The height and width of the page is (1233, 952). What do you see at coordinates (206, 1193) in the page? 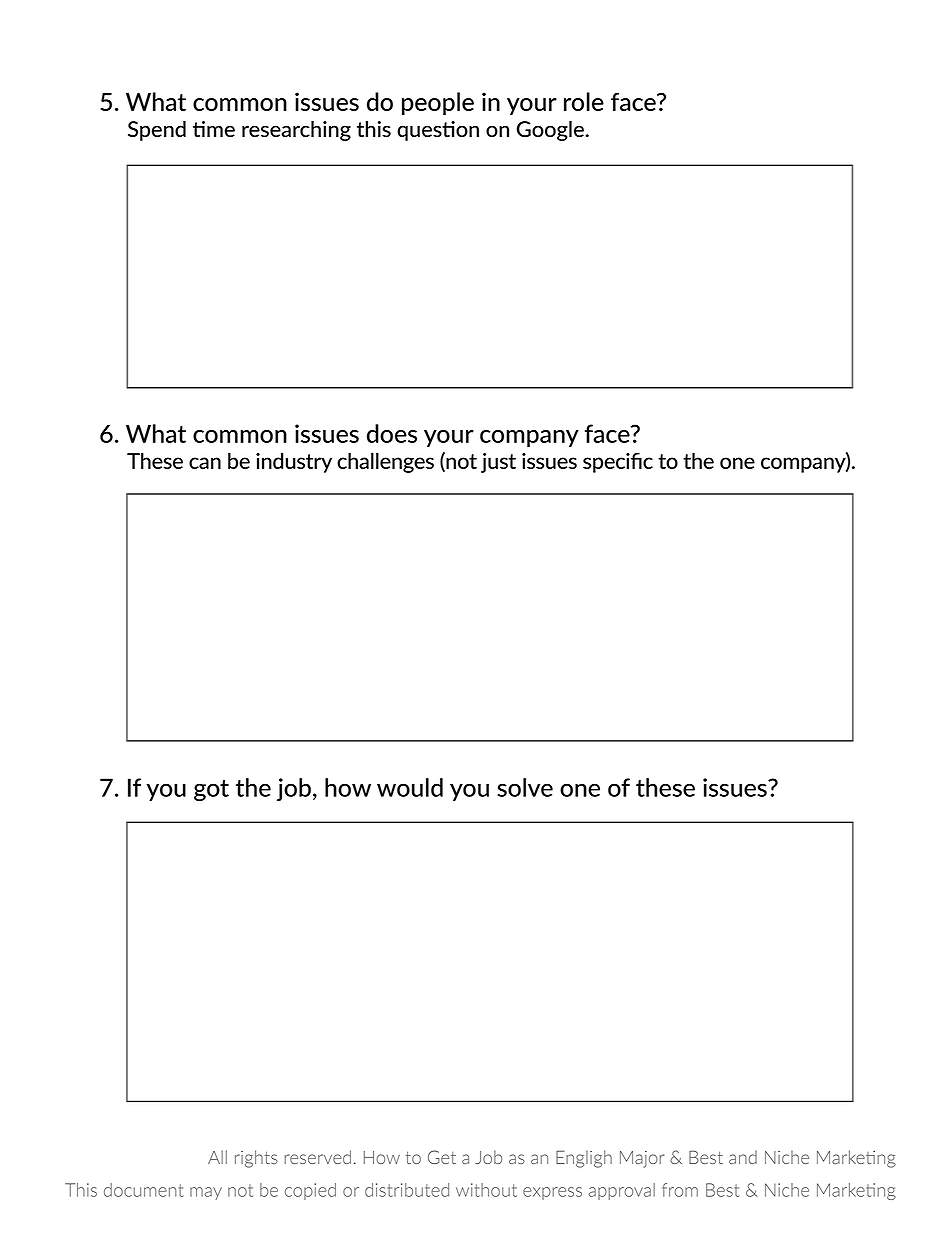
I see `may` at bounding box center [206, 1193].
